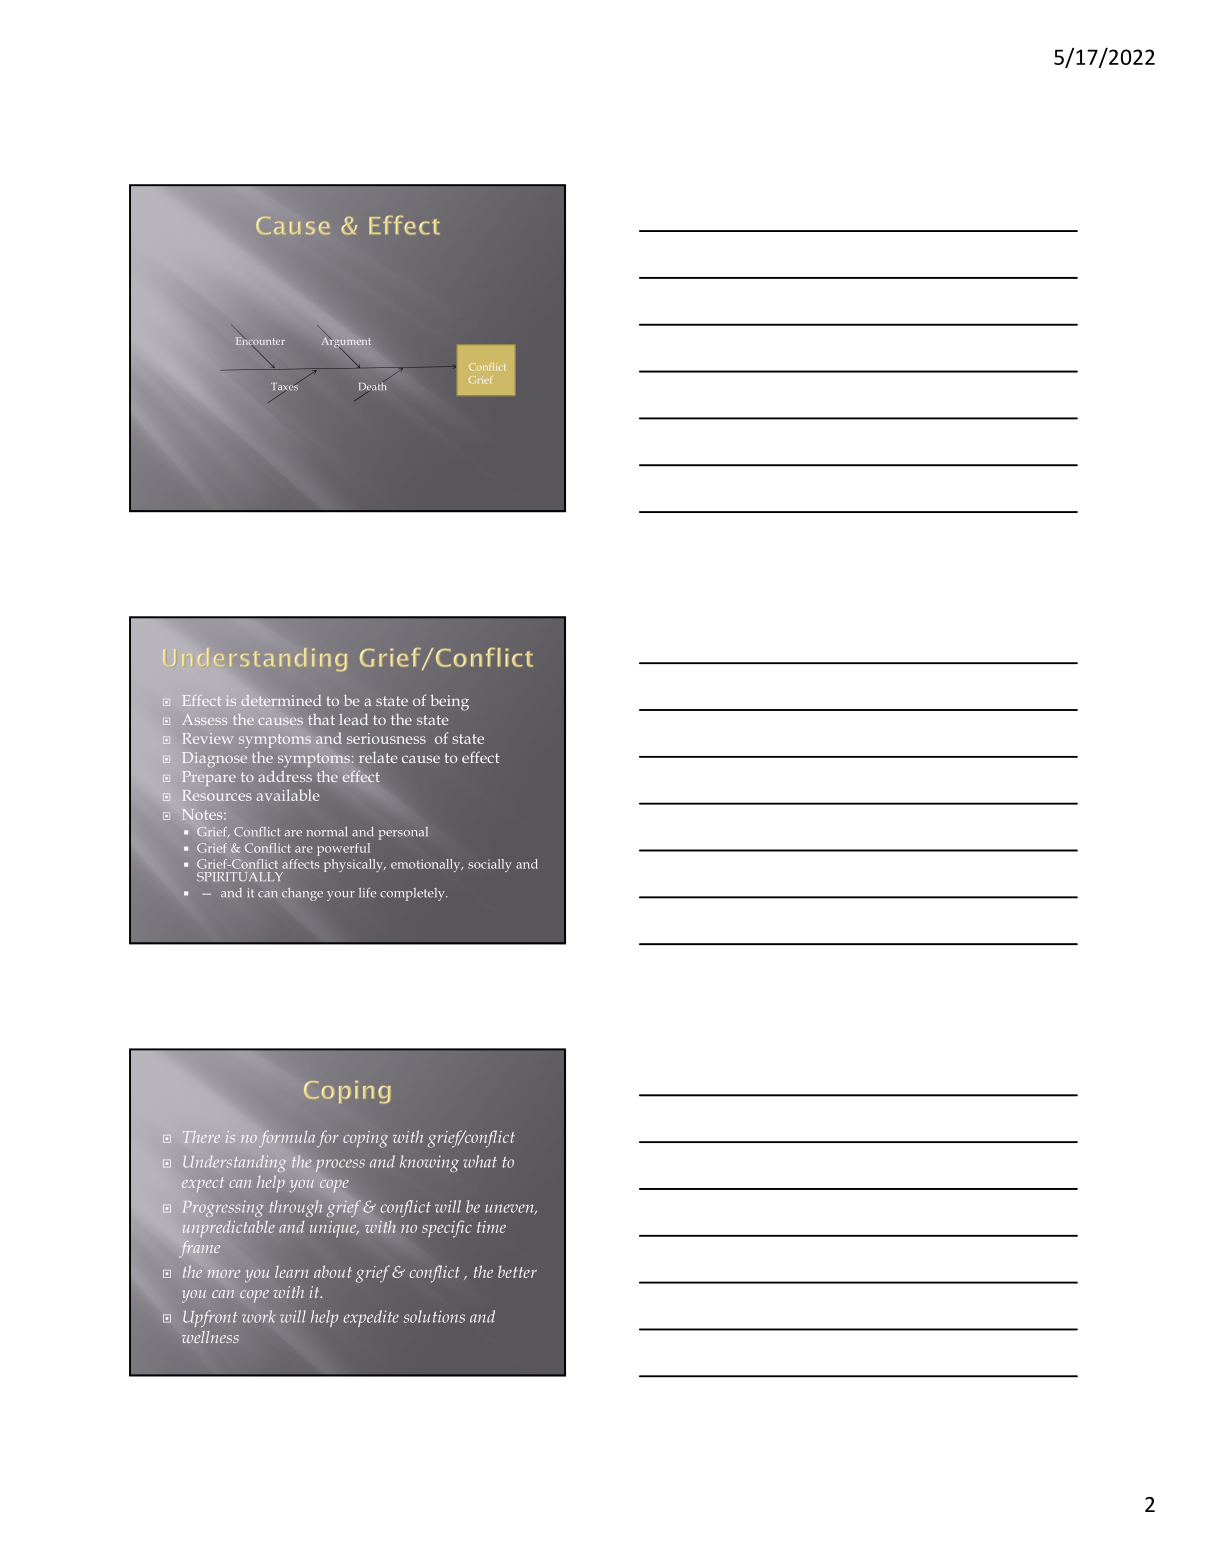  What do you see at coordinates (353, 719) in the screenshot?
I see `lead` at bounding box center [353, 719].
